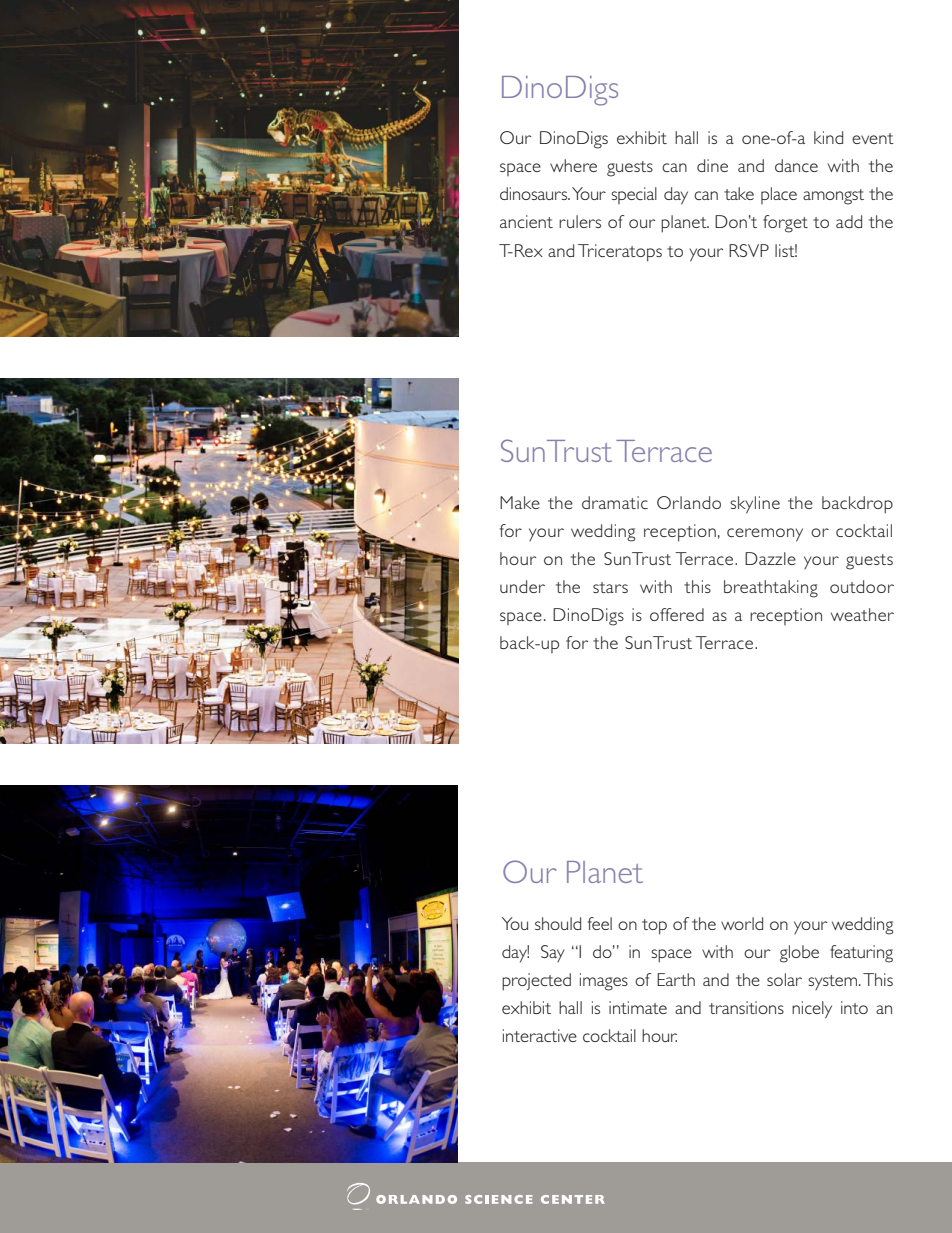 This document has height=1233, width=952. What do you see at coordinates (849, 221) in the document?
I see `add` at bounding box center [849, 221].
